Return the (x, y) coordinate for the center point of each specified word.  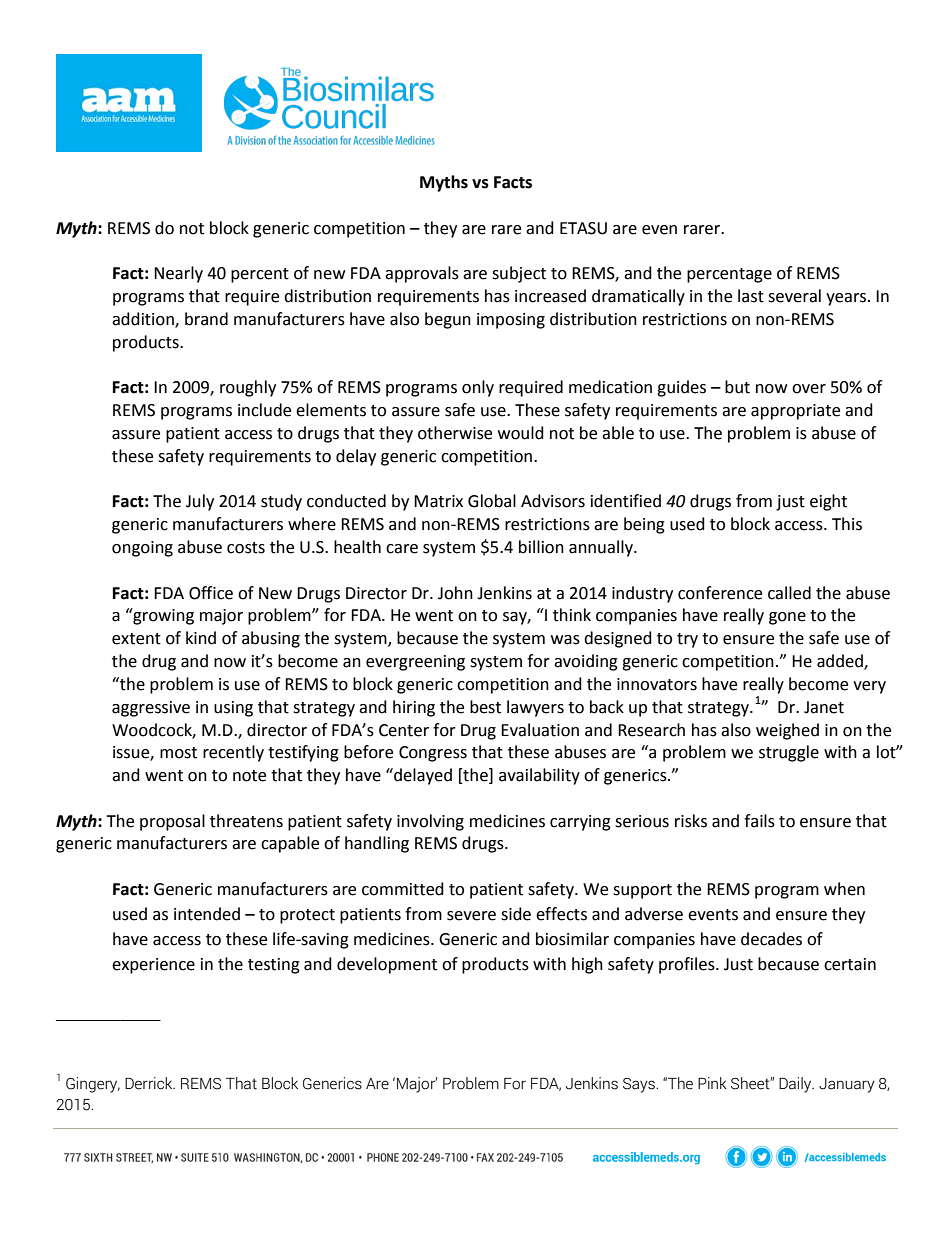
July (200, 502)
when (844, 889)
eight (828, 502)
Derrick (150, 1083)
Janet (824, 707)
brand (206, 319)
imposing (511, 321)
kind (201, 638)
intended (207, 914)
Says (640, 1085)
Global (492, 501)
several (794, 296)
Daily (796, 1085)
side (516, 914)
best (485, 707)
